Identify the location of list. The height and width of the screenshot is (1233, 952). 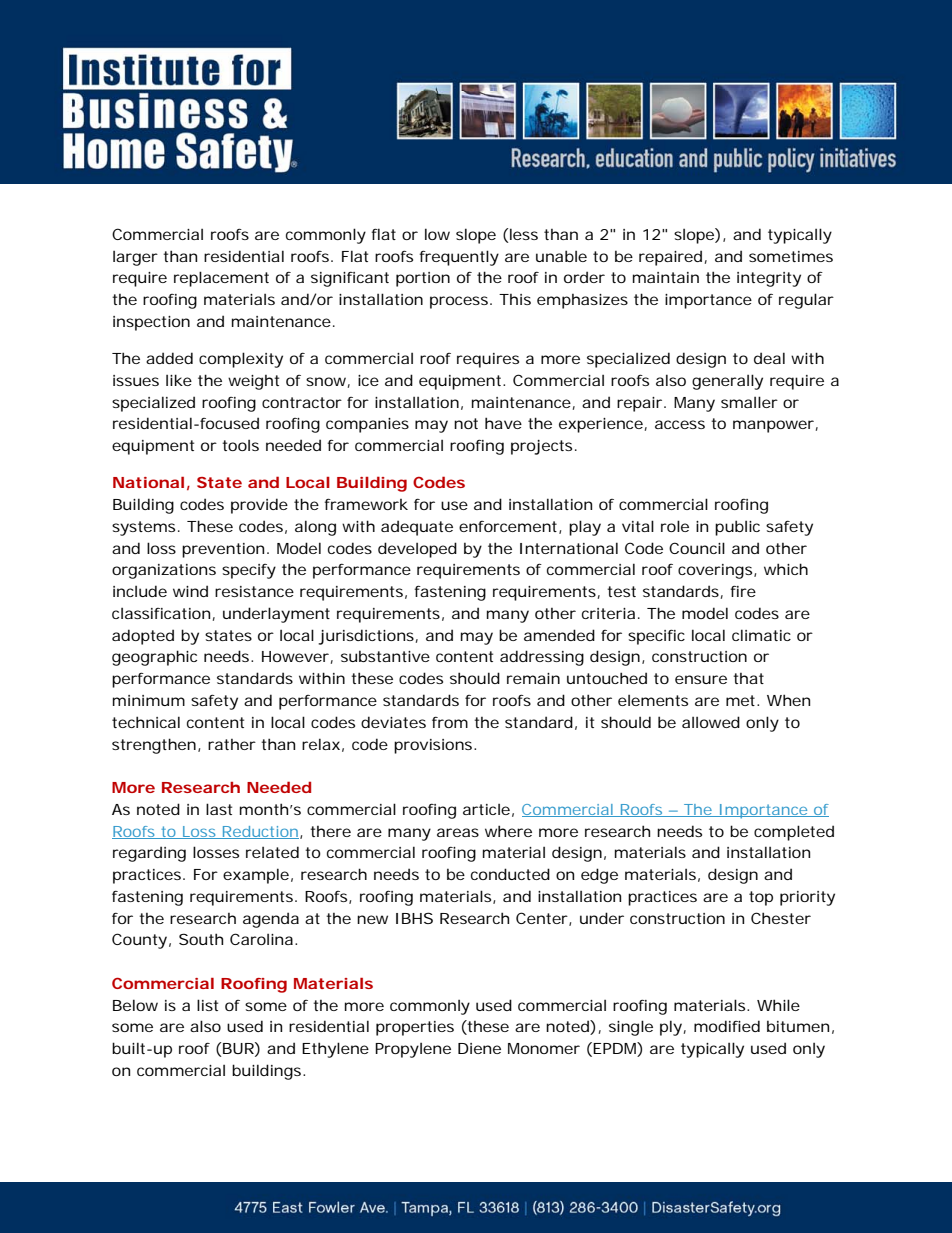
(207, 1005).
